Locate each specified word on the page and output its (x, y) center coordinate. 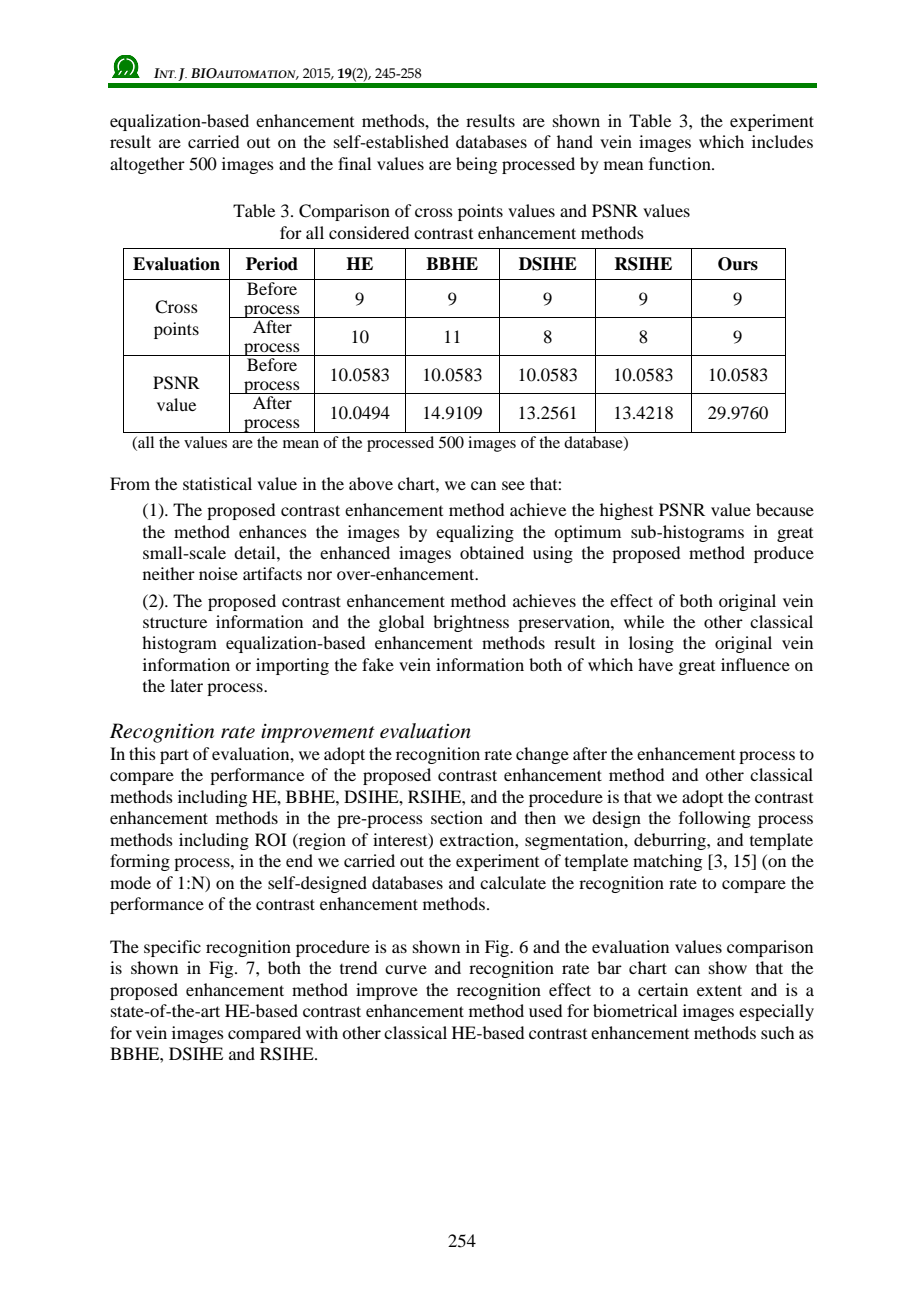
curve (406, 969)
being (476, 165)
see (513, 485)
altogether (147, 165)
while (644, 621)
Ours (738, 264)
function (681, 163)
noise (218, 573)
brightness (471, 623)
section (457, 817)
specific (172, 948)
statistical (217, 483)
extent (719, 990)
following (715, 819)
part (174, 756)
